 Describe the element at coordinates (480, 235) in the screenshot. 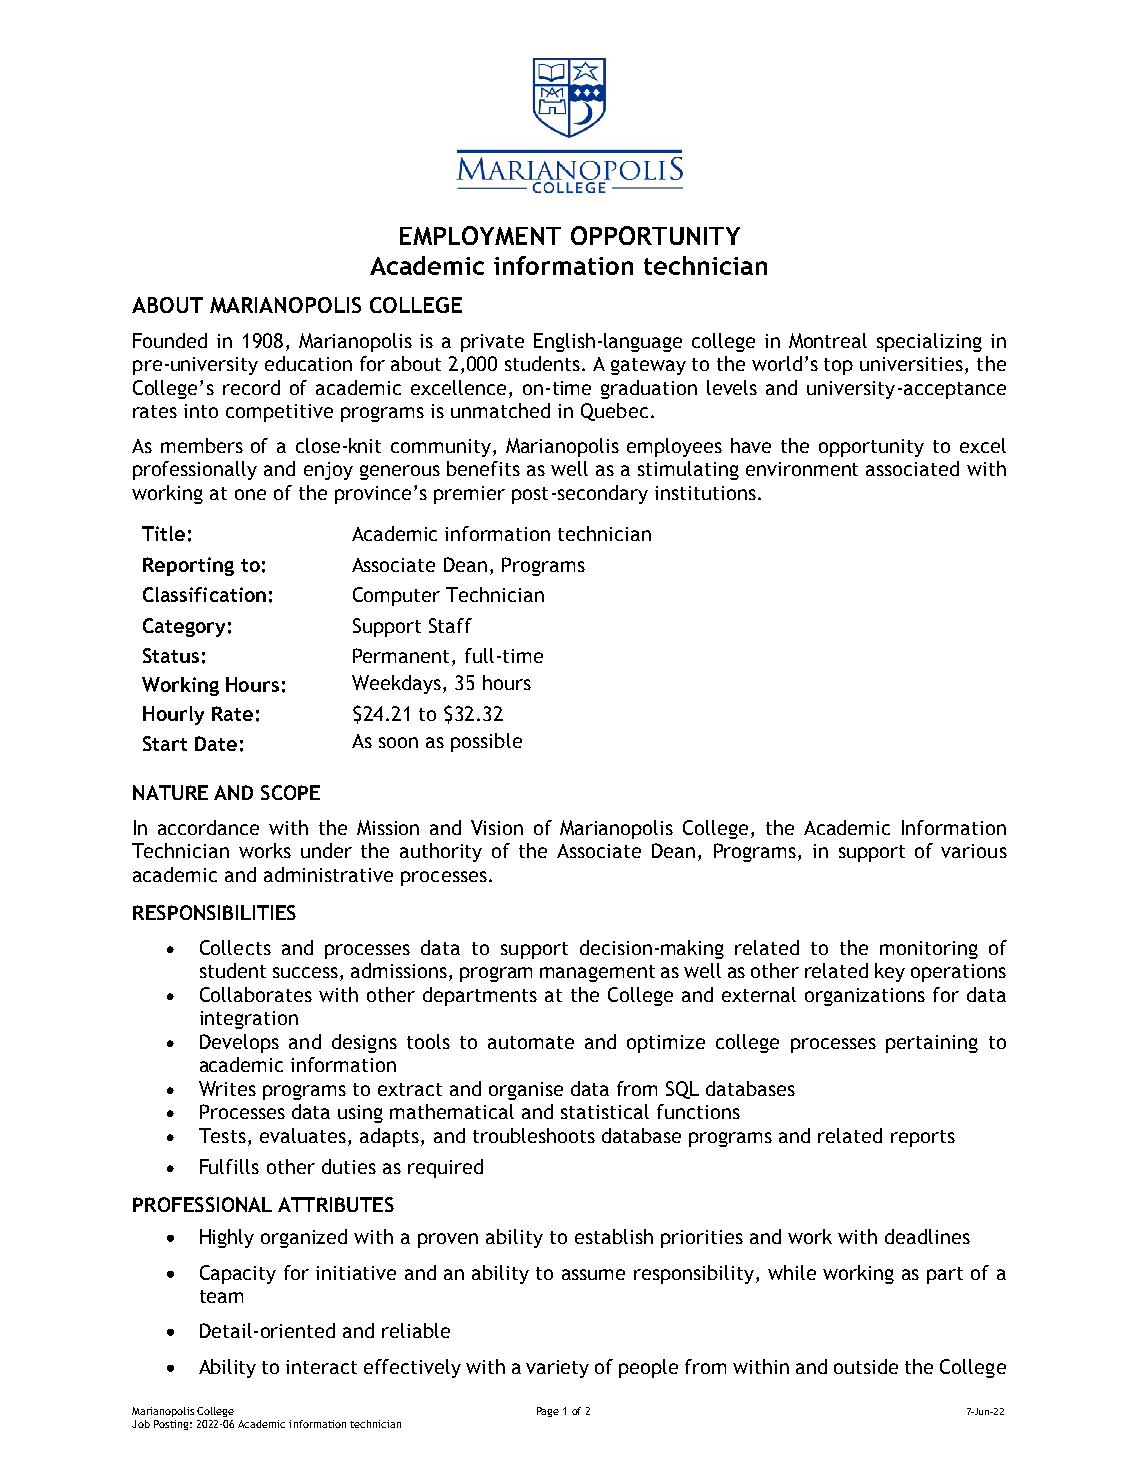

I see `EMPLOYMENT` at that location.
